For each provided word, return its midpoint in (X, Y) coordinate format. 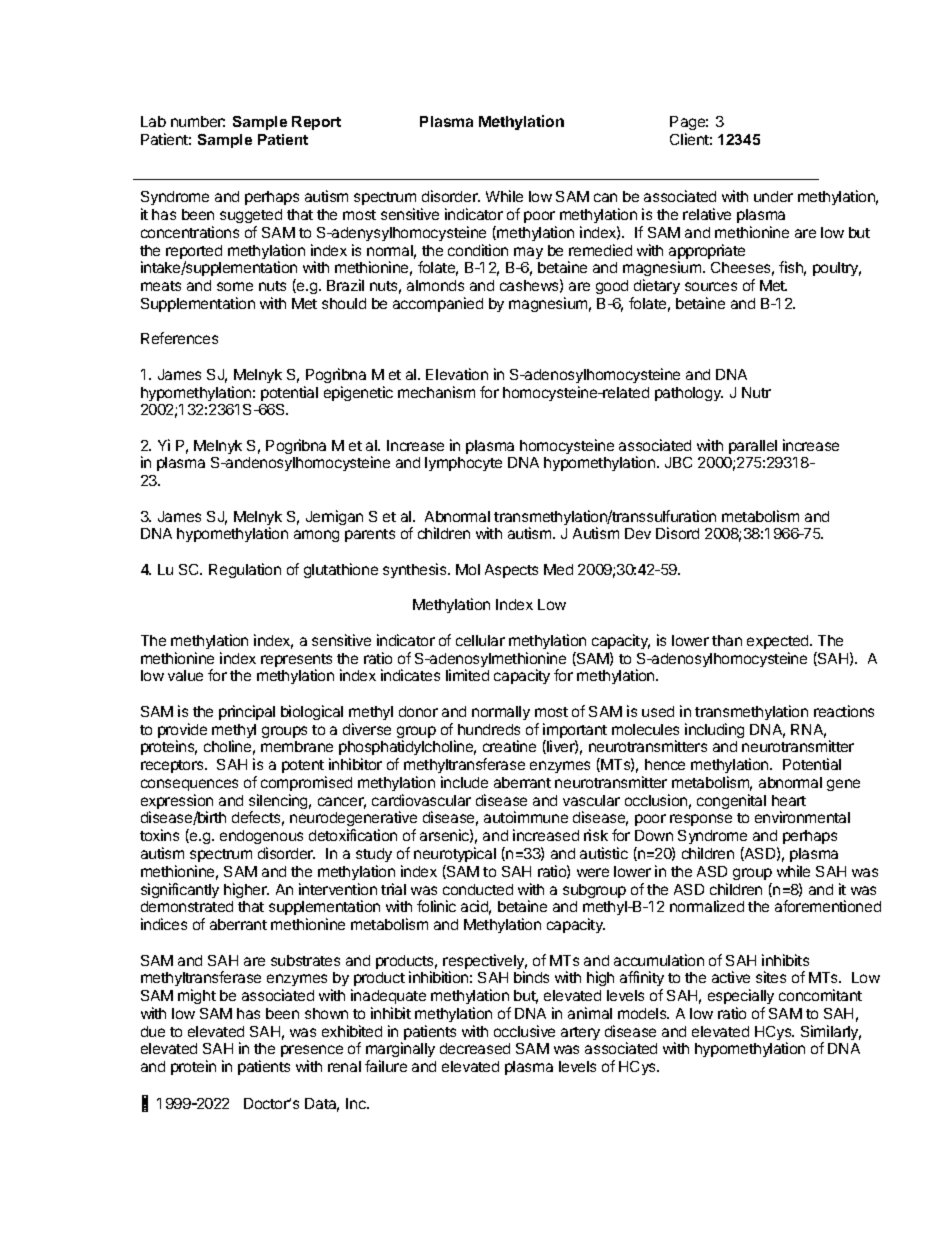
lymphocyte (463, 464)
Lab (153, 121)
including (714, 730)
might (197, 996)
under (773, 196)
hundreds (489, 729)
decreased (475, 1048)
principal (247, 712)
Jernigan (334, 517)
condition (478, 250)
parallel (753, 447)
